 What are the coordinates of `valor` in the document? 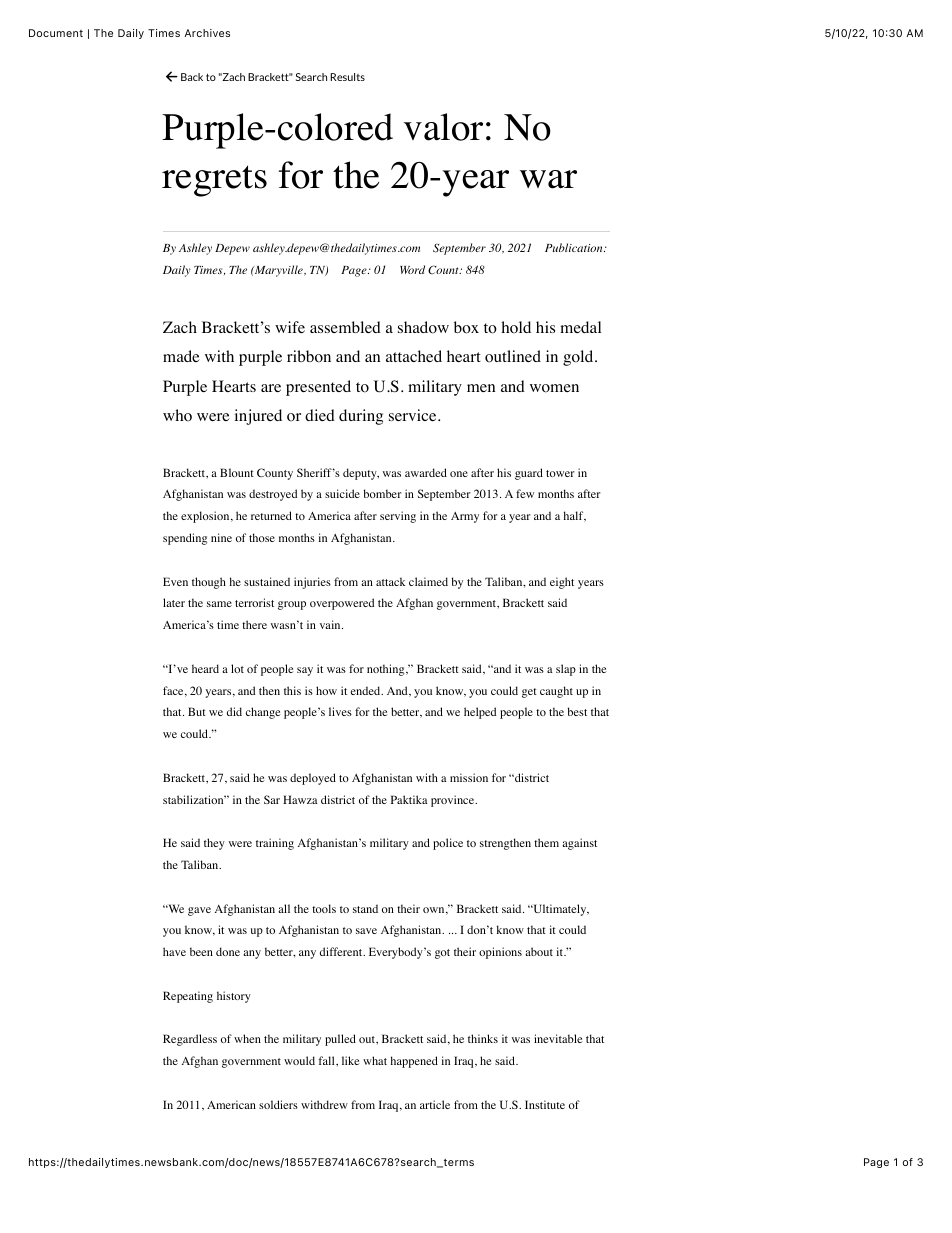 It's located at (443, 127).
